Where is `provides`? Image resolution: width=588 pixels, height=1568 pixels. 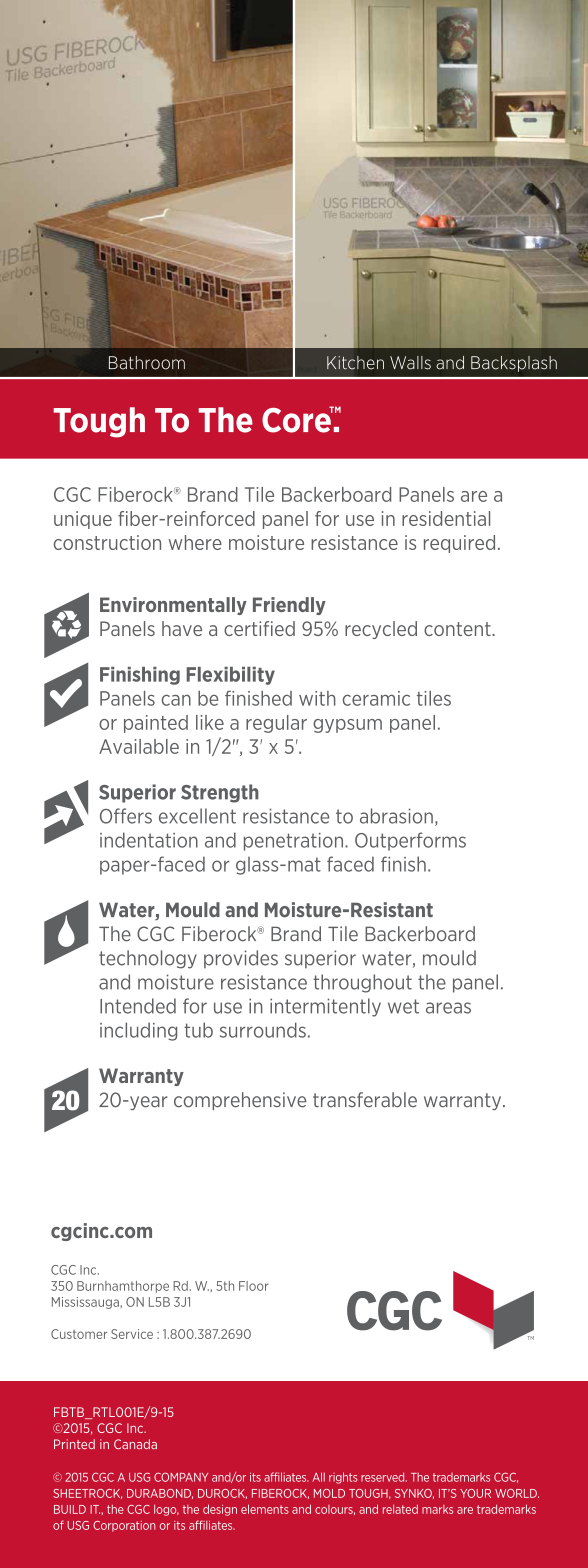 provides is located at coordinates (241, 959).
